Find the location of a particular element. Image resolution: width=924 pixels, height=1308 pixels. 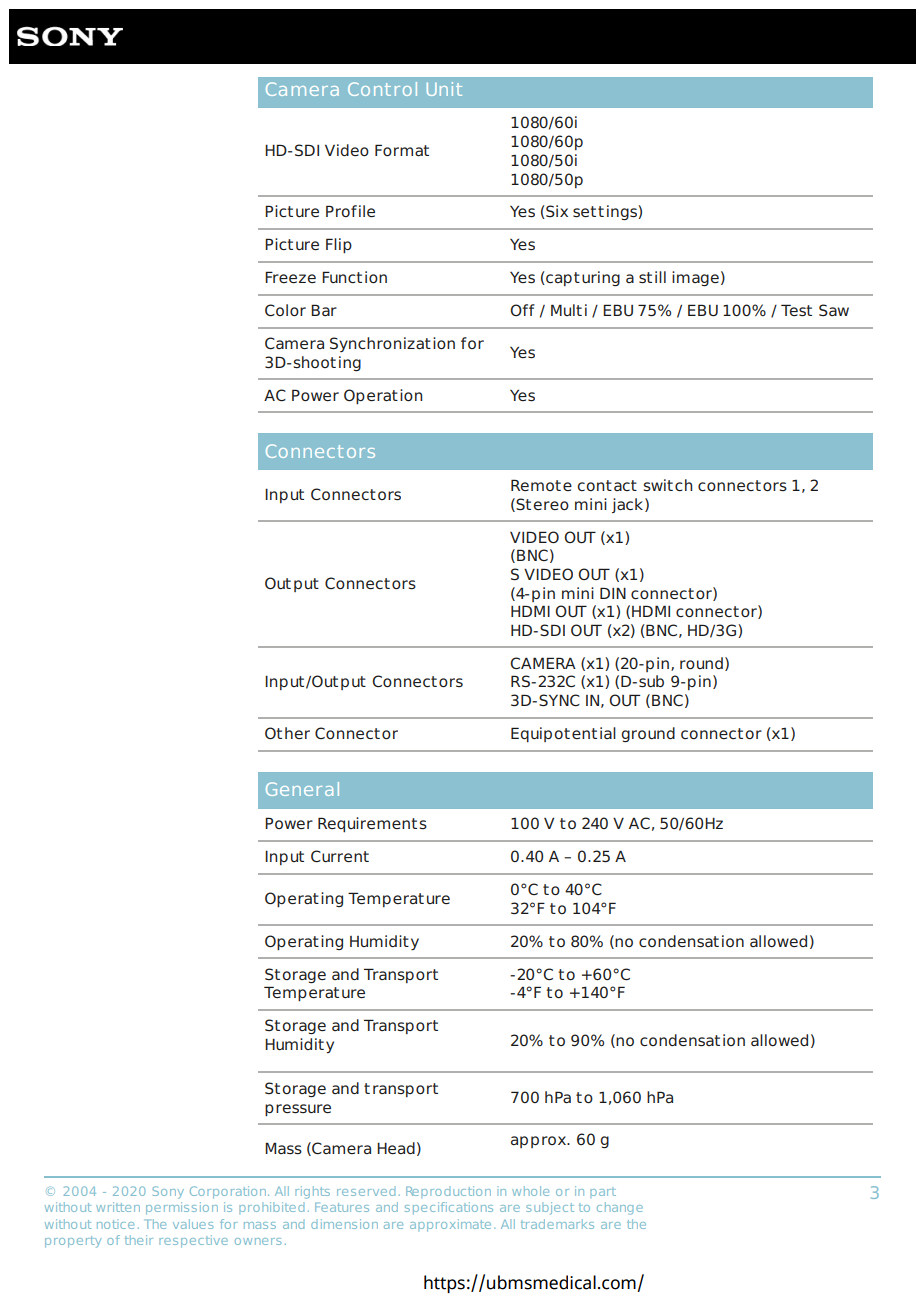

Unit is located at coordinates (444, 89).
